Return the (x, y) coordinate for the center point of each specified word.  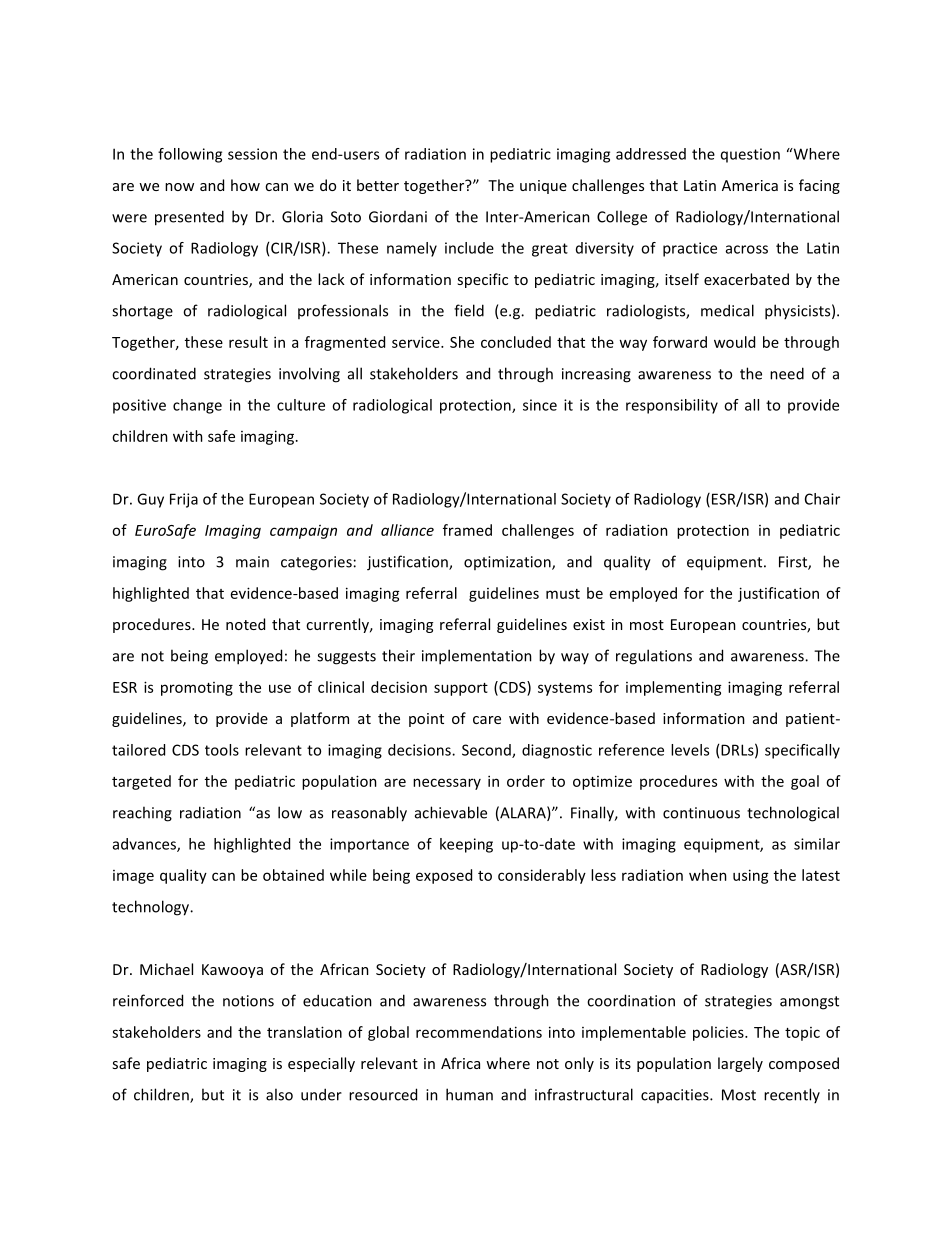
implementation (477, 657)
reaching (142, 814)
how (245, 185)
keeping (466, 845)
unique (543, 187)
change (197, 406)
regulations (654, 657)
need (787, 373)
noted (245, 624)
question (750, 155)
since (540, 405)
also (279, 1094)
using (751, 876)
